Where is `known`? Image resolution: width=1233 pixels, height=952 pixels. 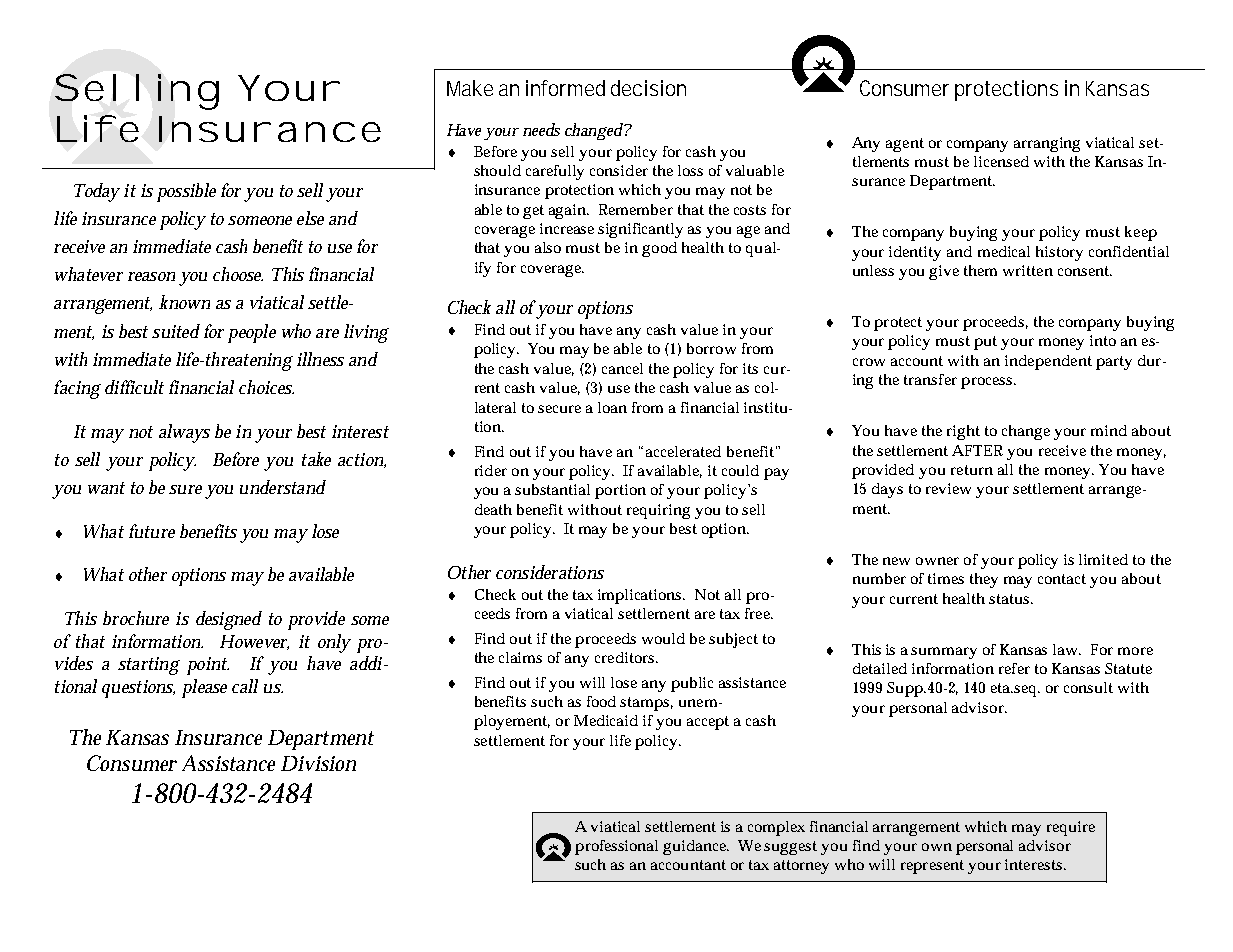 known is located at coordinates (184, 302).
